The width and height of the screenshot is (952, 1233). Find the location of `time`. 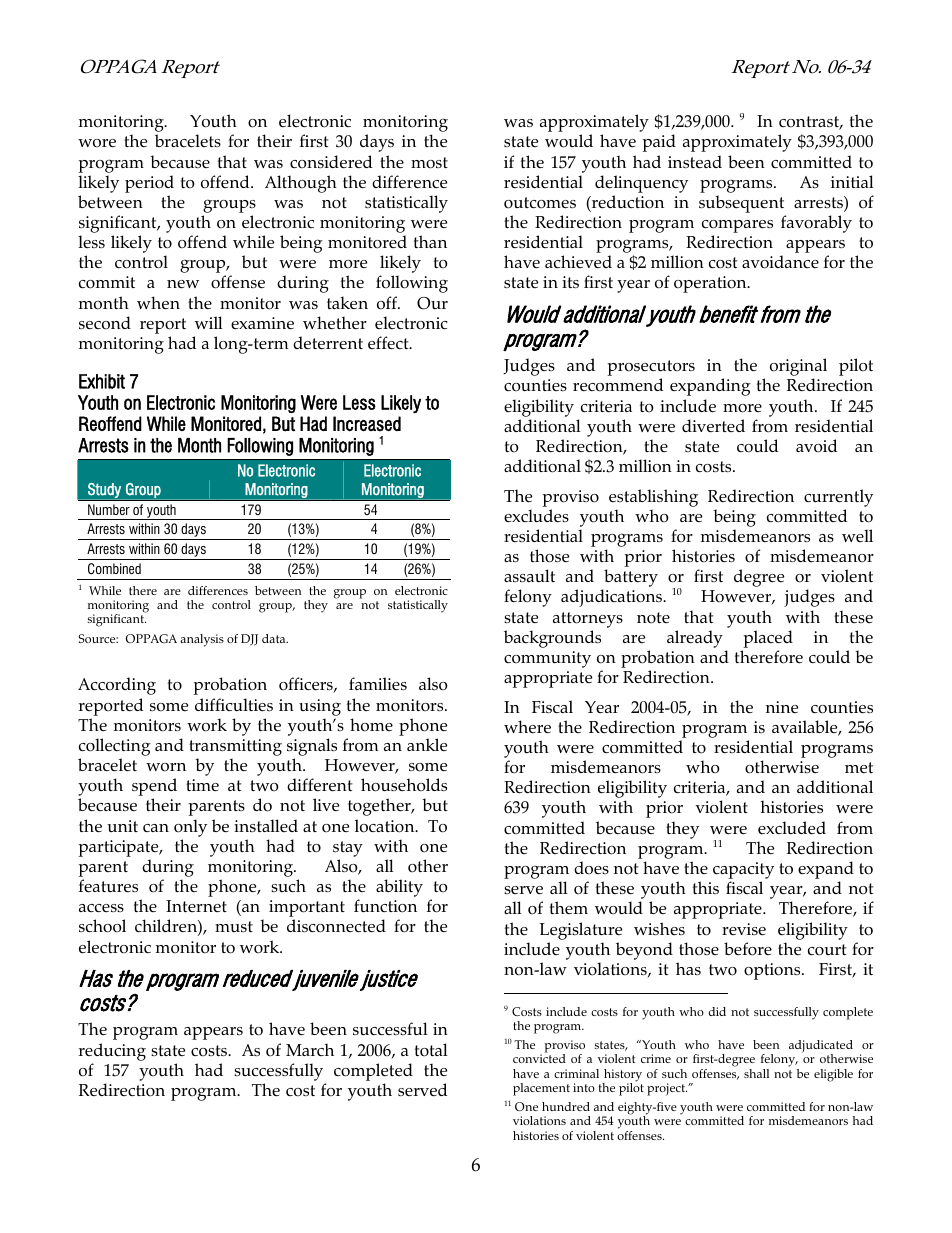

time is located at coordinates (202, 785).
